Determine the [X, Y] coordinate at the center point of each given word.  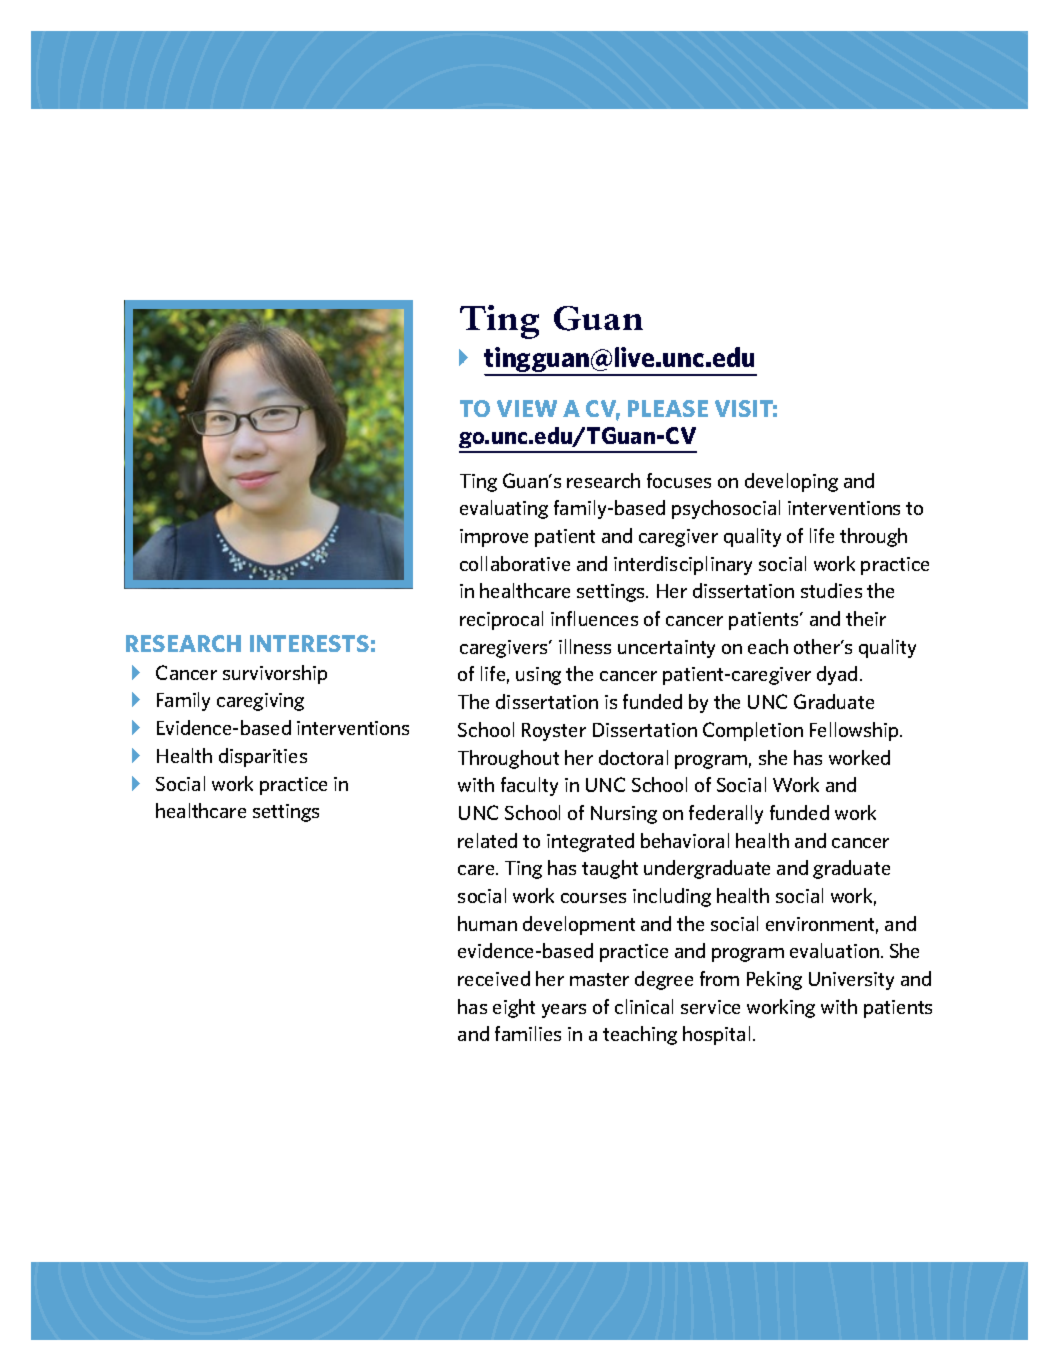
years [564, 1011]
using [538, 676]
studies [831, 590]
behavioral [685, 840]
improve [494, 538]
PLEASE [668, 408]
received [494, 978]
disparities [263, 757]
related [487, 840]
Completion [753, 731]
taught [610, 869]
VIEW [527, 408]
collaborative [515, 563]
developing [791, 482]
